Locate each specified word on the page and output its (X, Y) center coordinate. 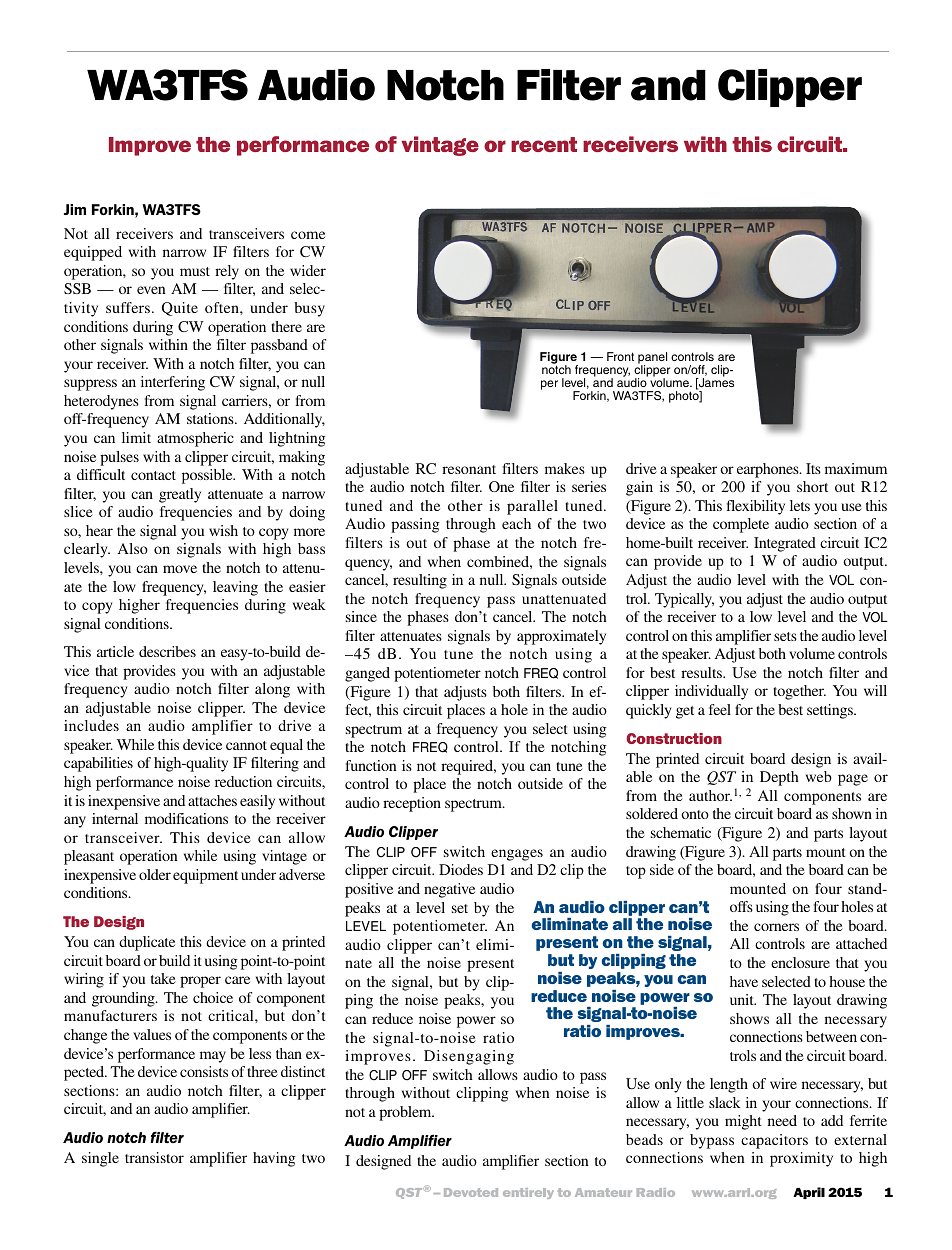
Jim (75, 209)
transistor (154, 1157)
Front (620, 356)
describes (167, 651)
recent (544, 144)
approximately (561, 637)
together (799, 692)
